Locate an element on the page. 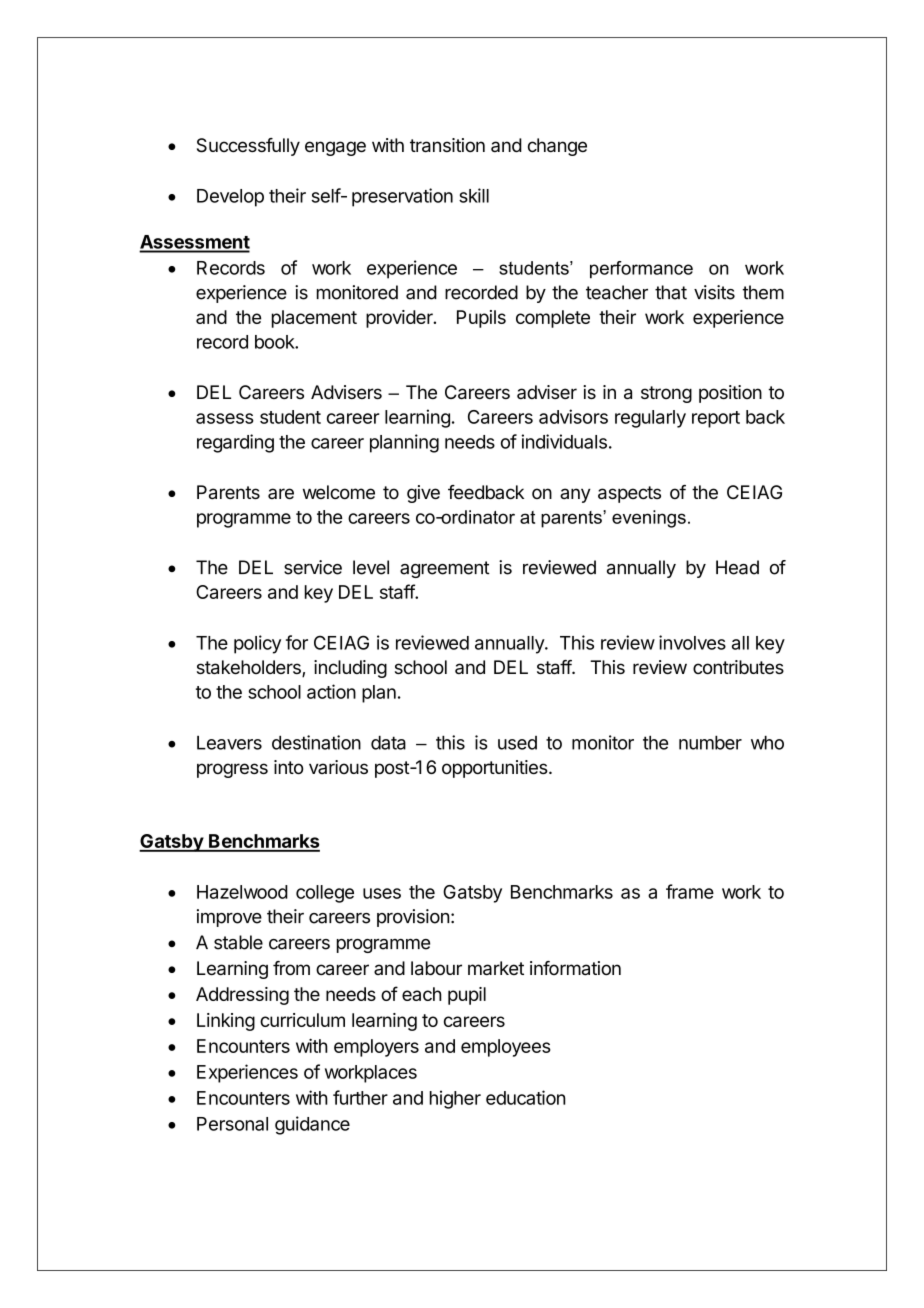  give is located at coordinates (423, 494).
